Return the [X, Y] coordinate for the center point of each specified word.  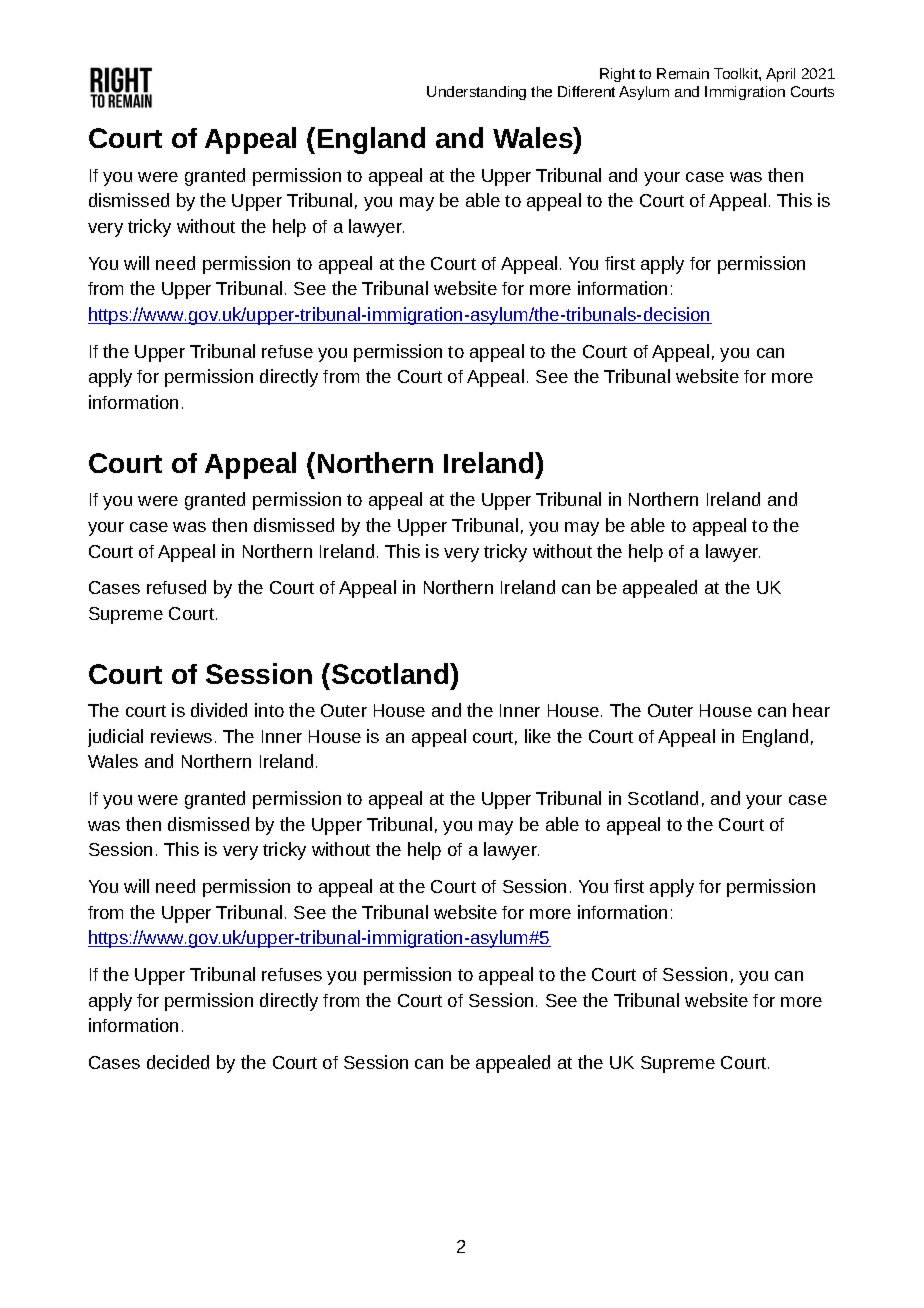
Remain [683, 73]
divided [219, 710]
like [538, 736]
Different [586, 91]
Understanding [476, 93]
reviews [181, 736]
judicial [115, 738]
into [269, 710]
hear [811, 710]
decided [178, 1062]
